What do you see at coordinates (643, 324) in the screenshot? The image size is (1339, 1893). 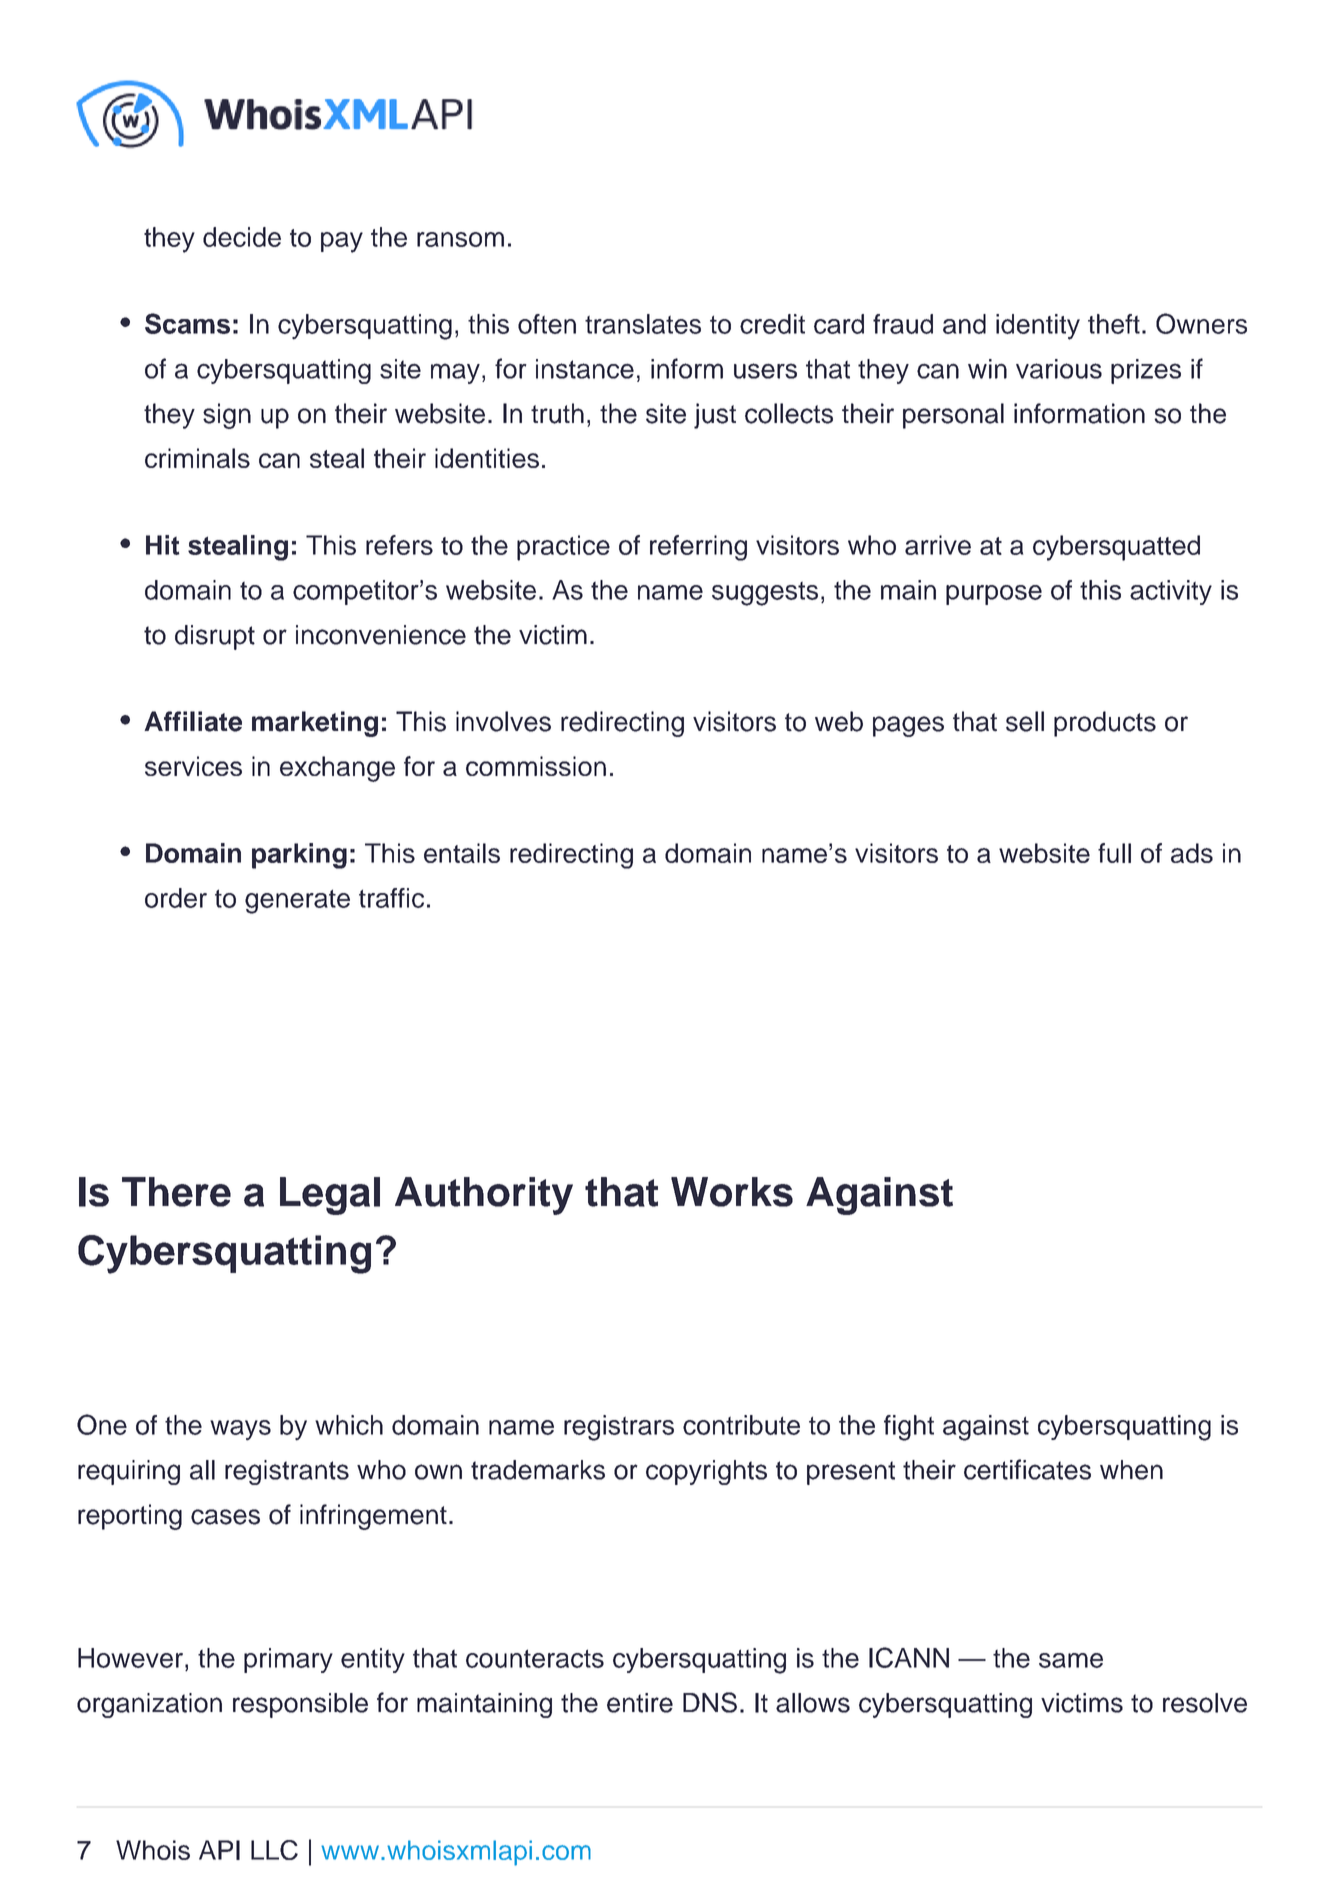 I see `translates` at bounding box center [643, 324].
